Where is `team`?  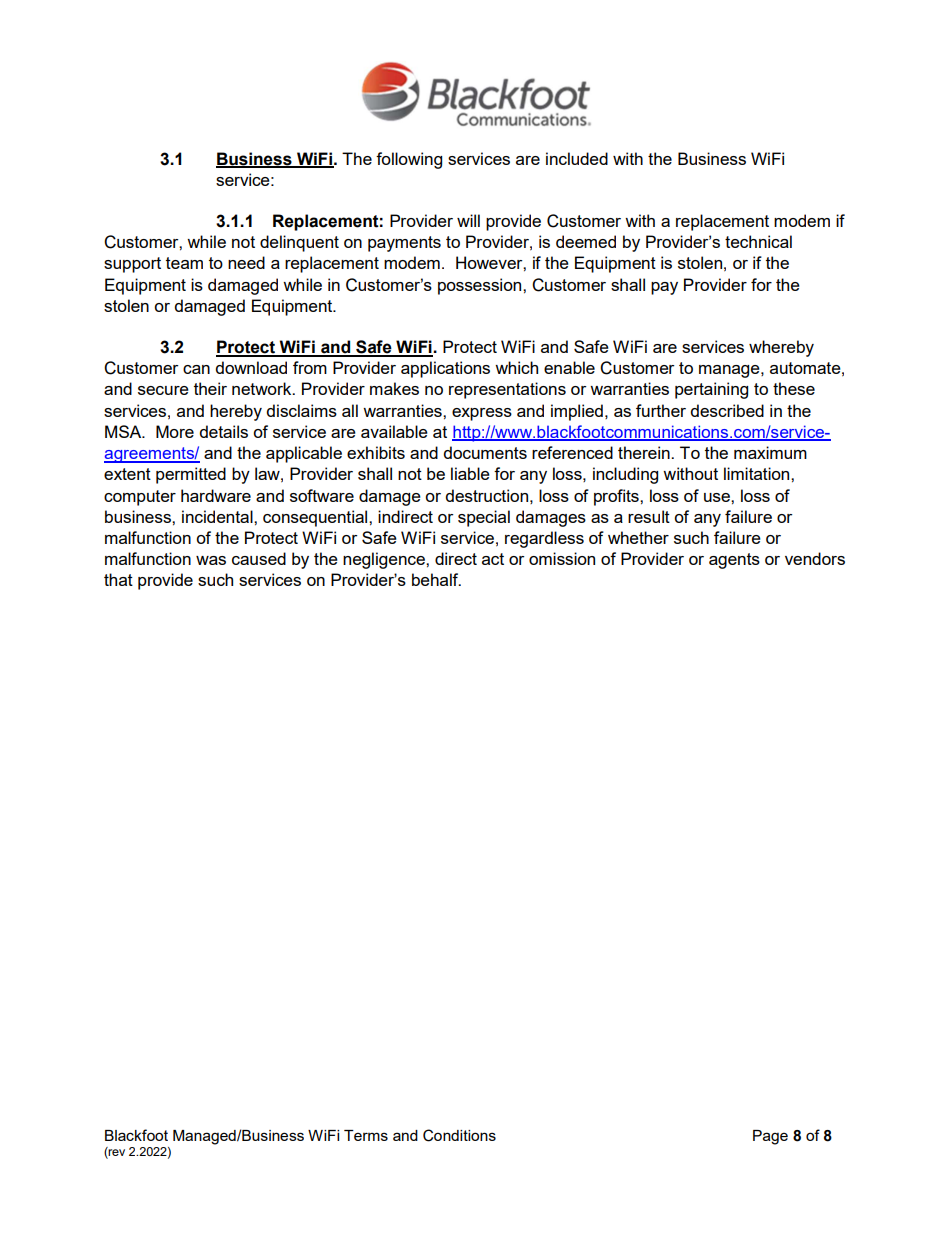
team is located at coordinates (184, 263).
